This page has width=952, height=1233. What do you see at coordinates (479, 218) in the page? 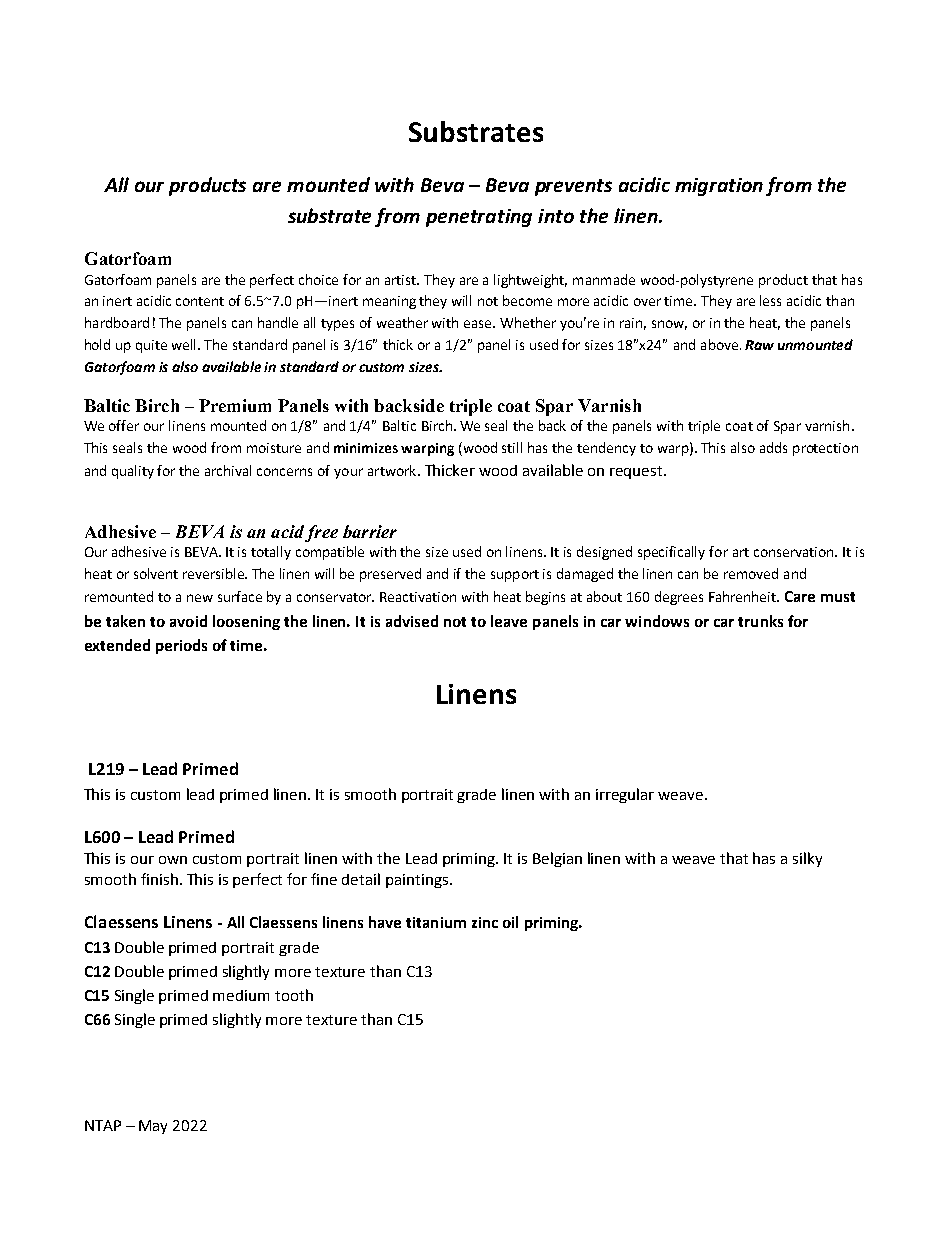
I see `penetrating` at bounding box center [479, 218].
